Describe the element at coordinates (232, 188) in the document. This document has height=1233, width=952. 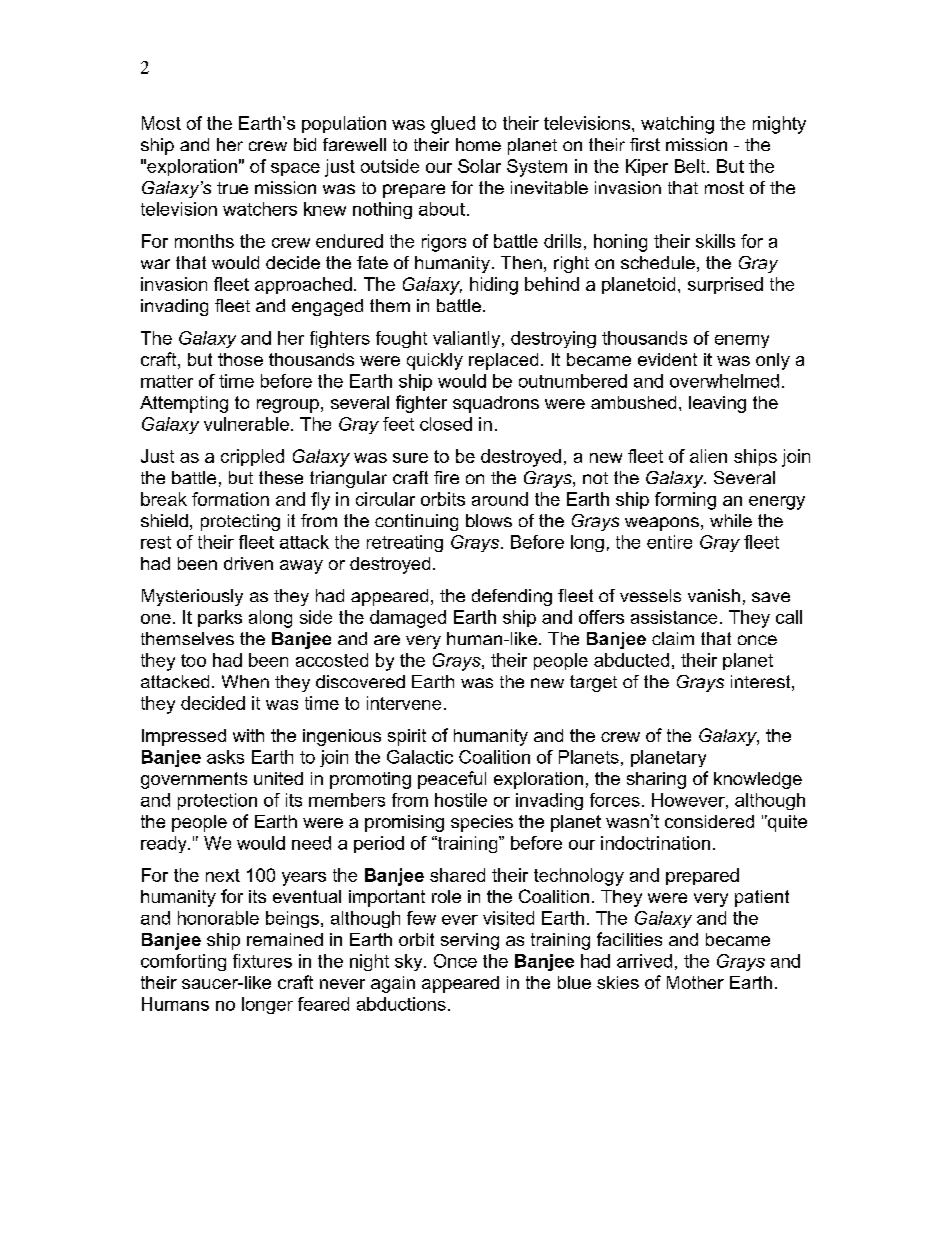
I see `true` at that location.
